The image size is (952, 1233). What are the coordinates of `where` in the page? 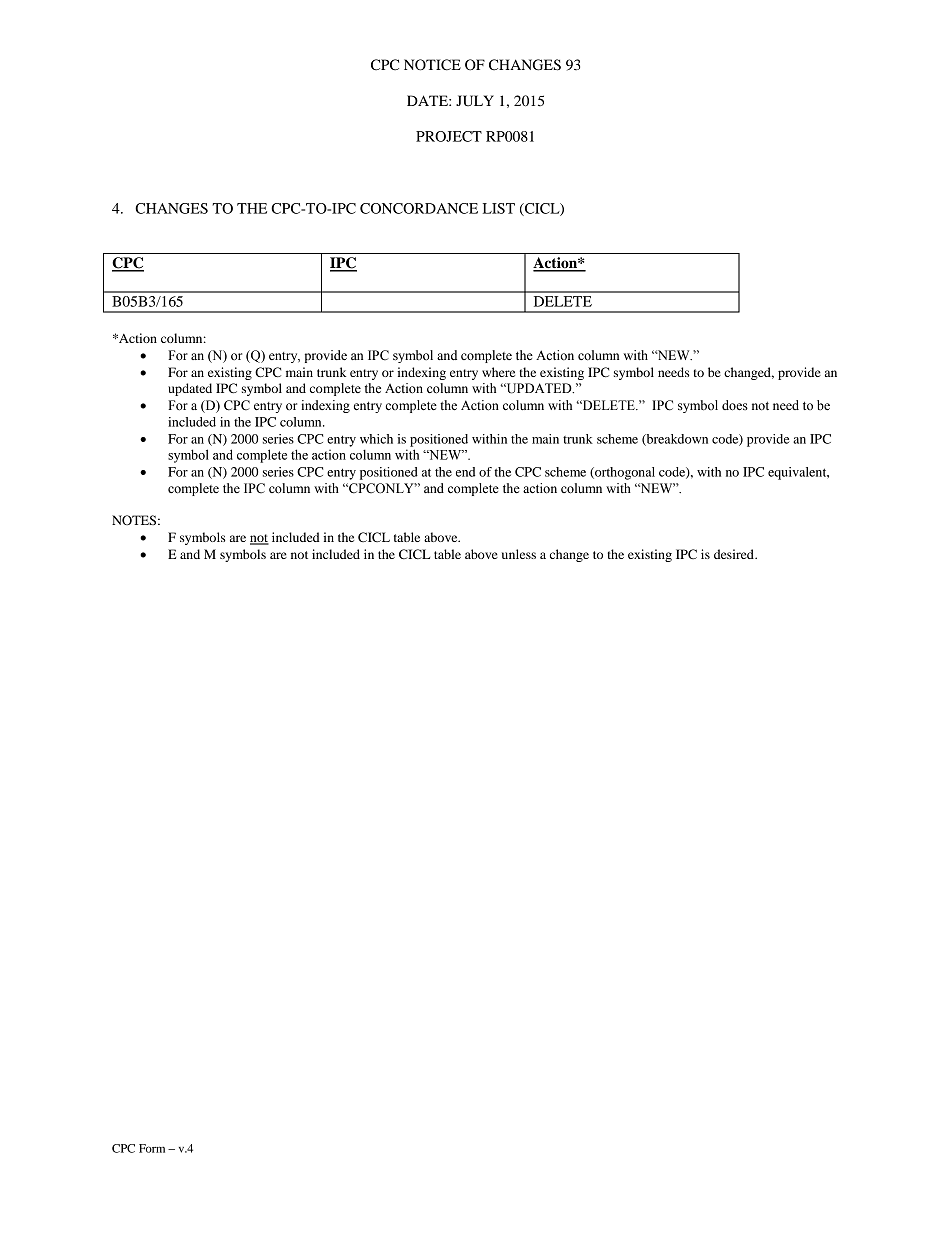 It's located at (498, 372).
